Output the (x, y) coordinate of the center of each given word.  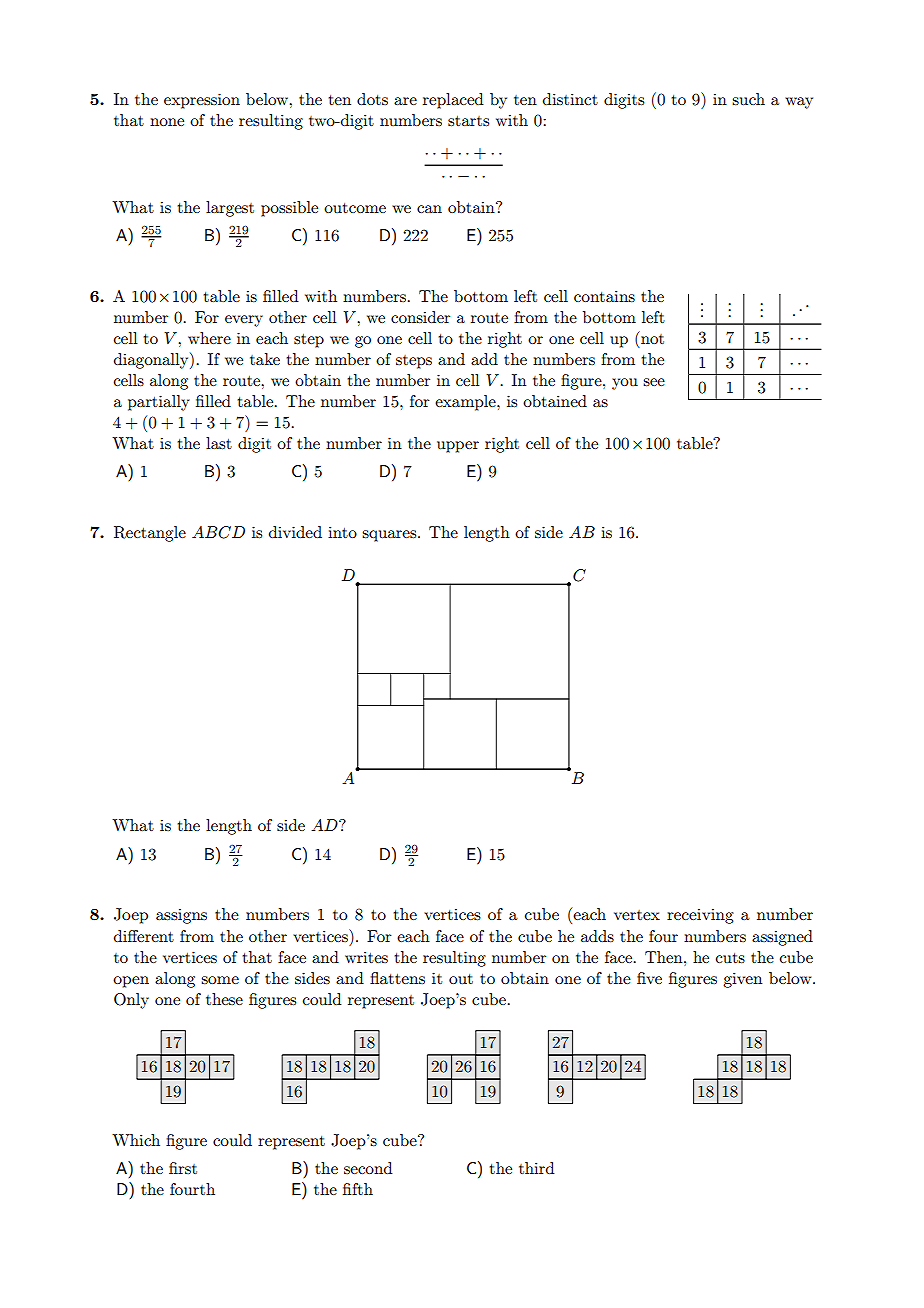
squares (390, 536)
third (536, 1168)
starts (468, 121)
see (654, 382)
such (748, 99)
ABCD (218, 532)
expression (202, 101)
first (183, 1168)
